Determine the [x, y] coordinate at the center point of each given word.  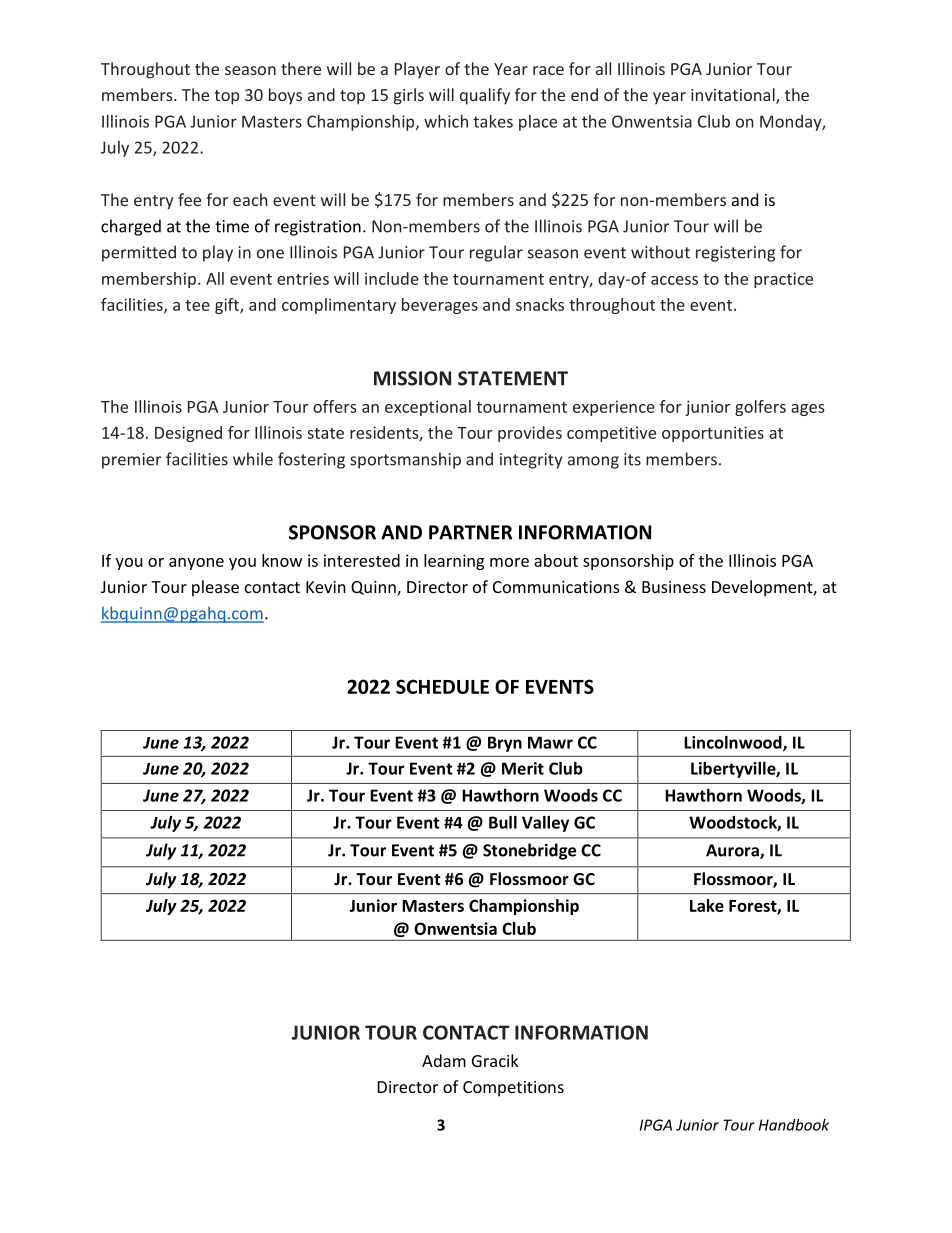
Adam [444, 1060]
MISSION [412, 378]
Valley [545, 824]
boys [285, 96]
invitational [734, 96]
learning [454, 562]
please [215, 588]
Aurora [733, 851]
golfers [760, 408]
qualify [485, 96]
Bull [503, 822]
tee [197, 305]
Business [674, 587]
